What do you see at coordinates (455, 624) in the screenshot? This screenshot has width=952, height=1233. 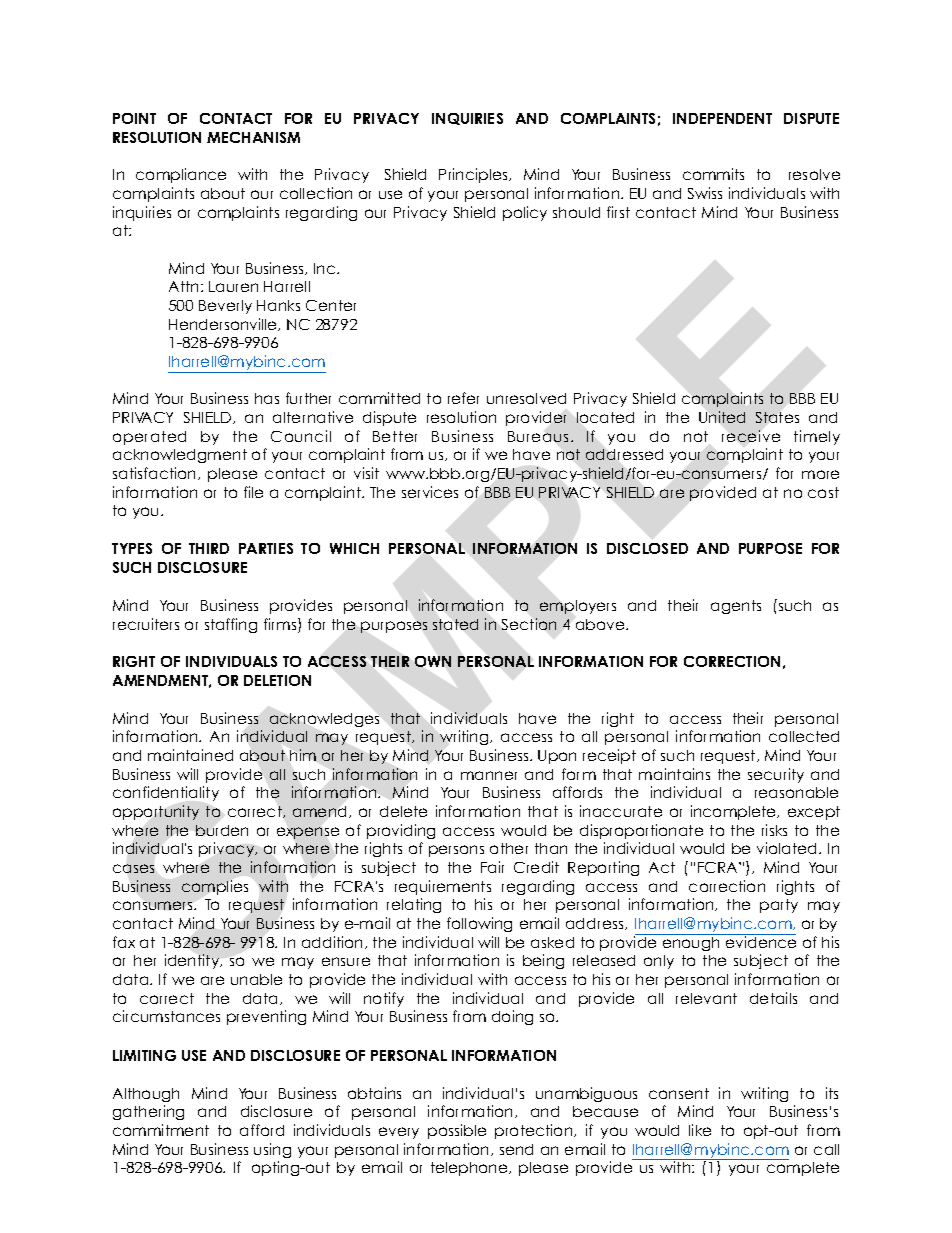 I see `stated` at bounding box center [455, 624].
